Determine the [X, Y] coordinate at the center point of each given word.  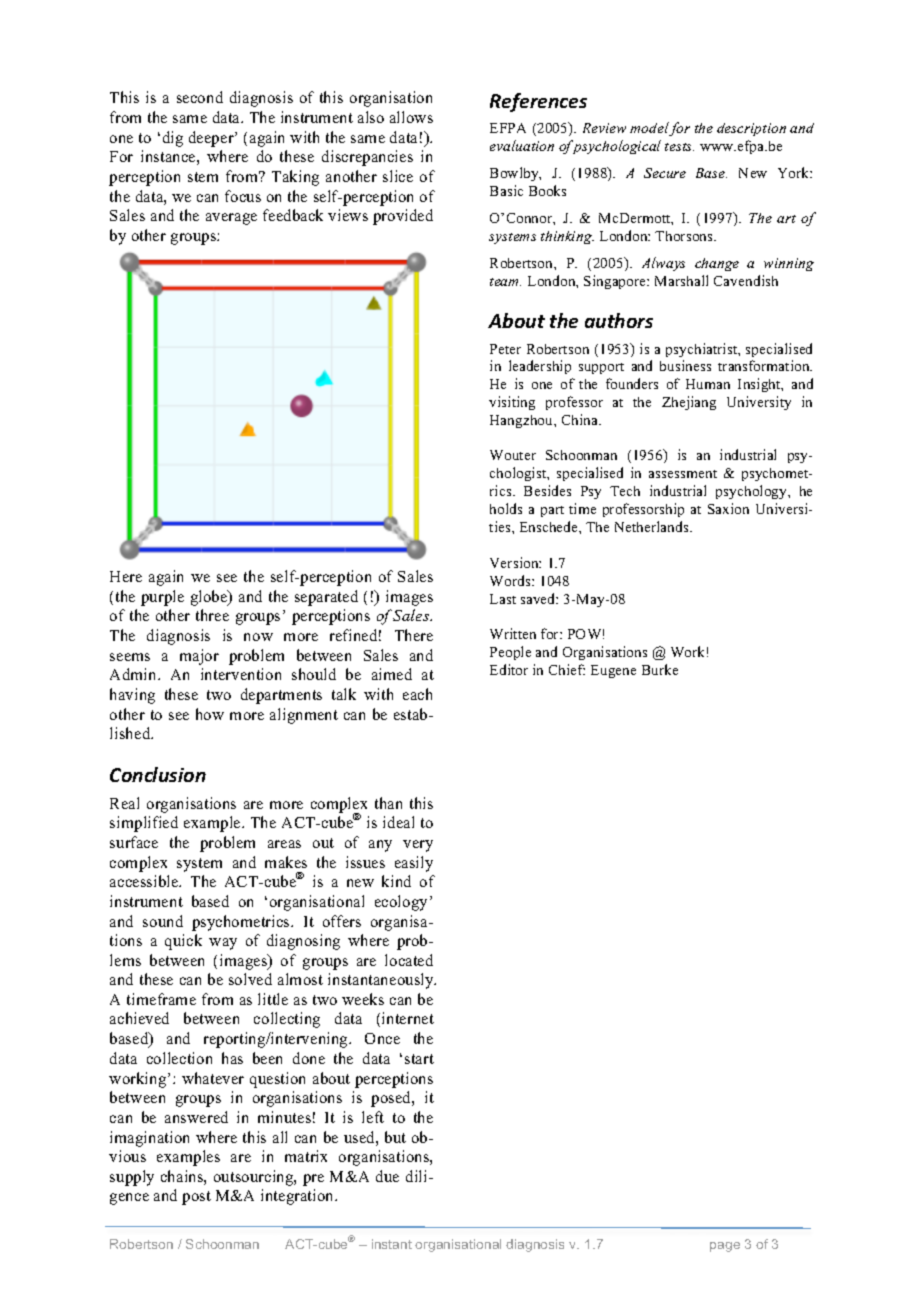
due [387, 1176]
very [418, 846]
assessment [683, 474]
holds [506, 508]
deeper [212, 139]
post [196, 1198]
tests [679, 147]
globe [210, 598]
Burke [660, 669]
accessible [145, 881]
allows [411, 117]
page [725, 1247]
